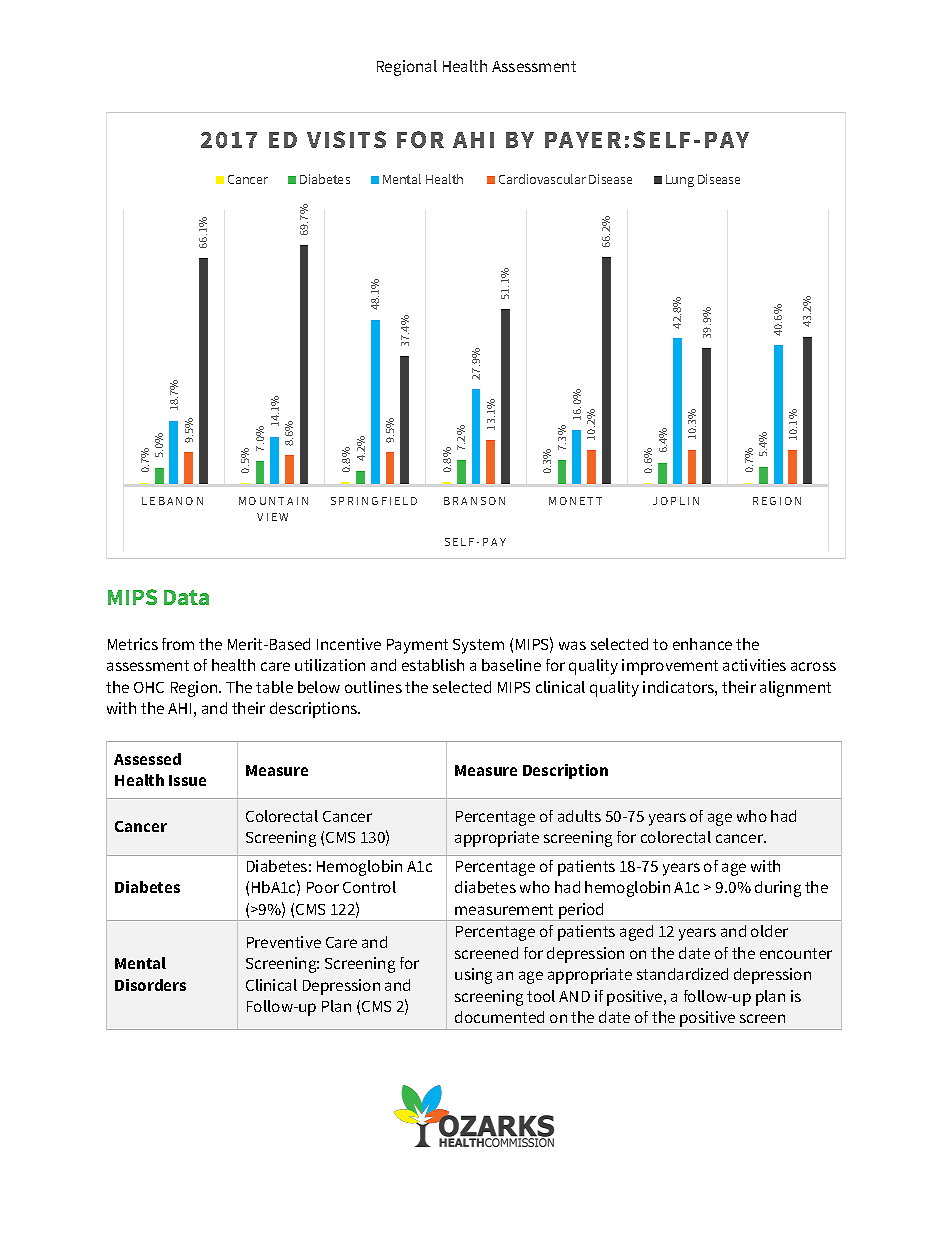 The width and height of the screenshot is (952, 1233). Describe the element at coordinates (473, 976) in the screenshot. I see `using` at that location.
